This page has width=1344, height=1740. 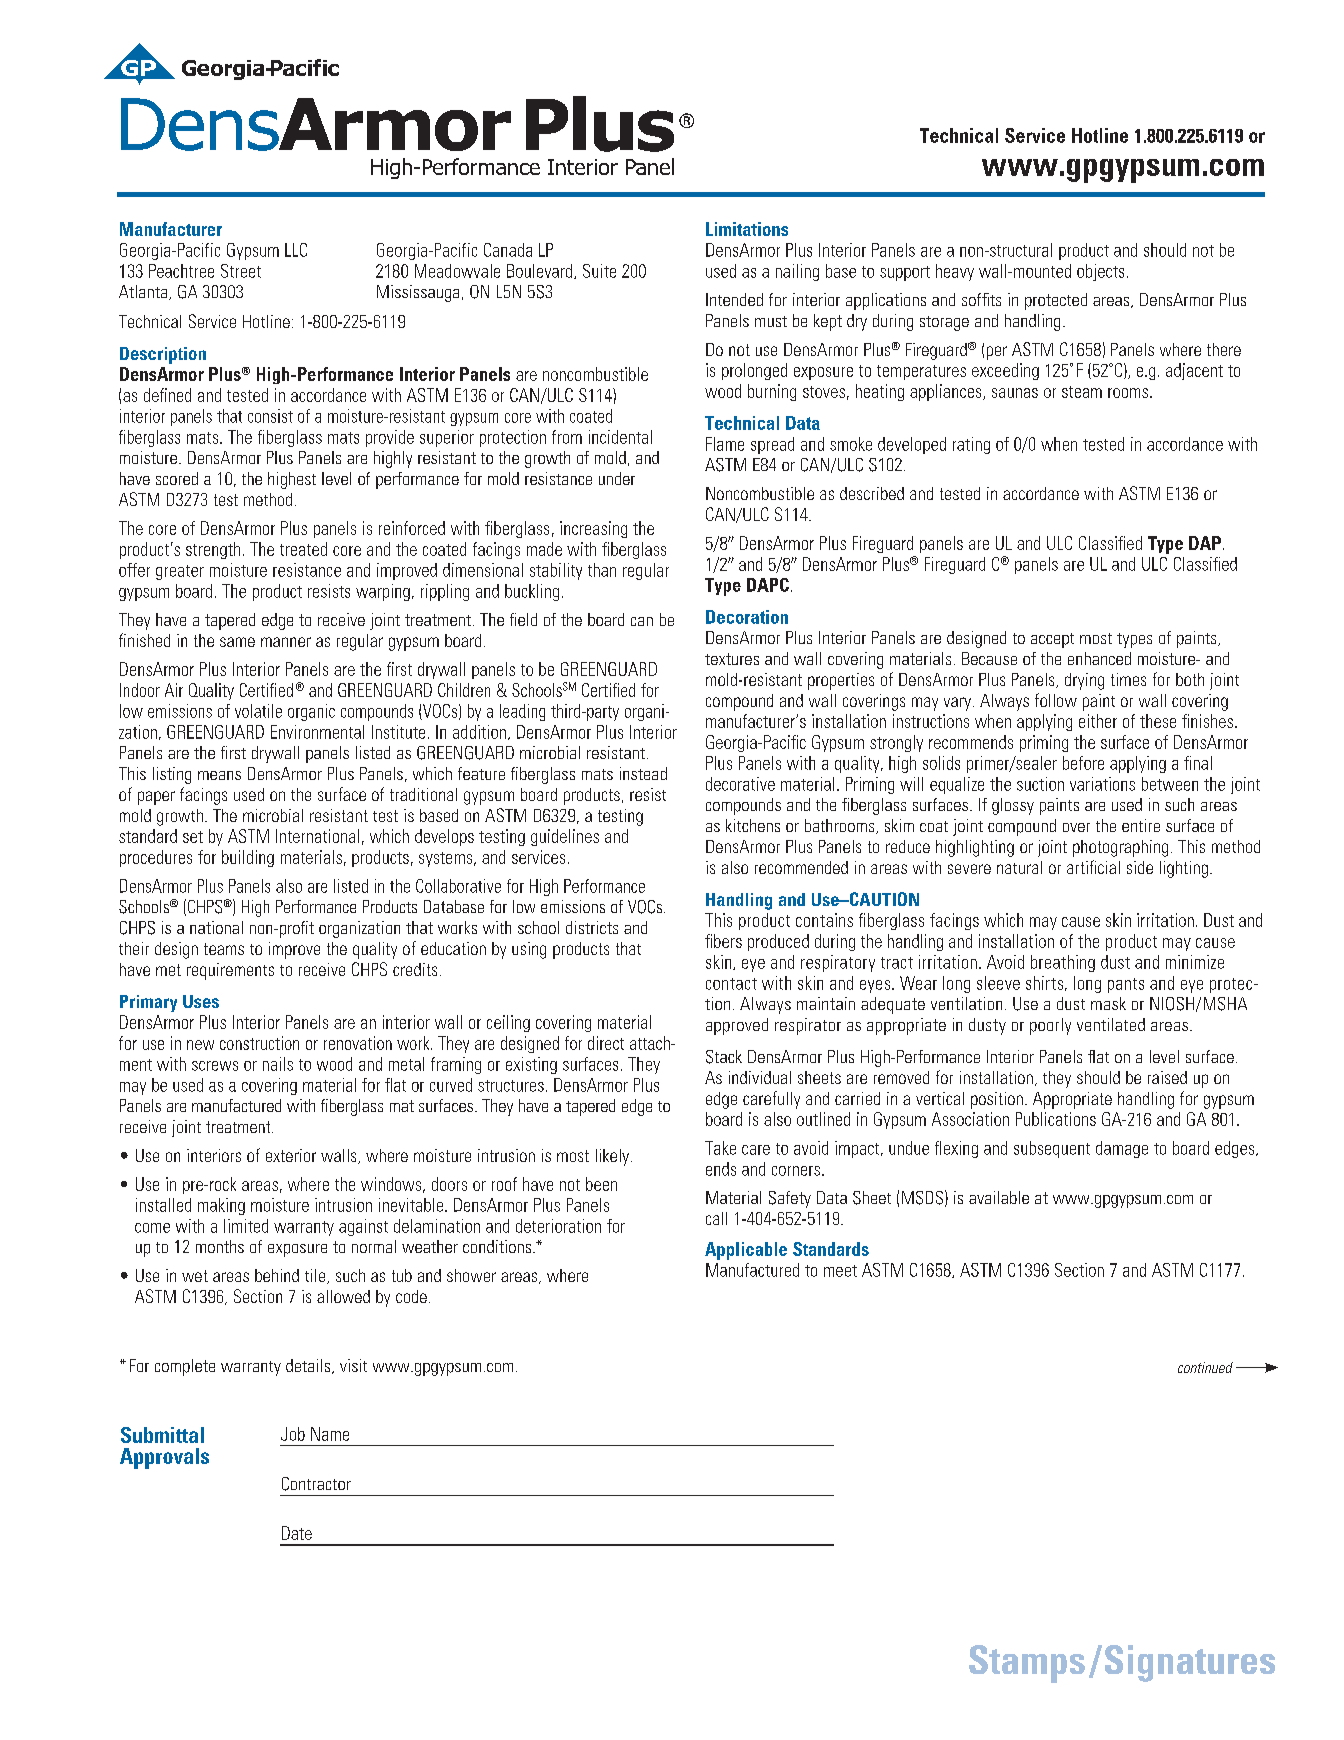 I want to click on Date, so click(x=297, y=1533).
